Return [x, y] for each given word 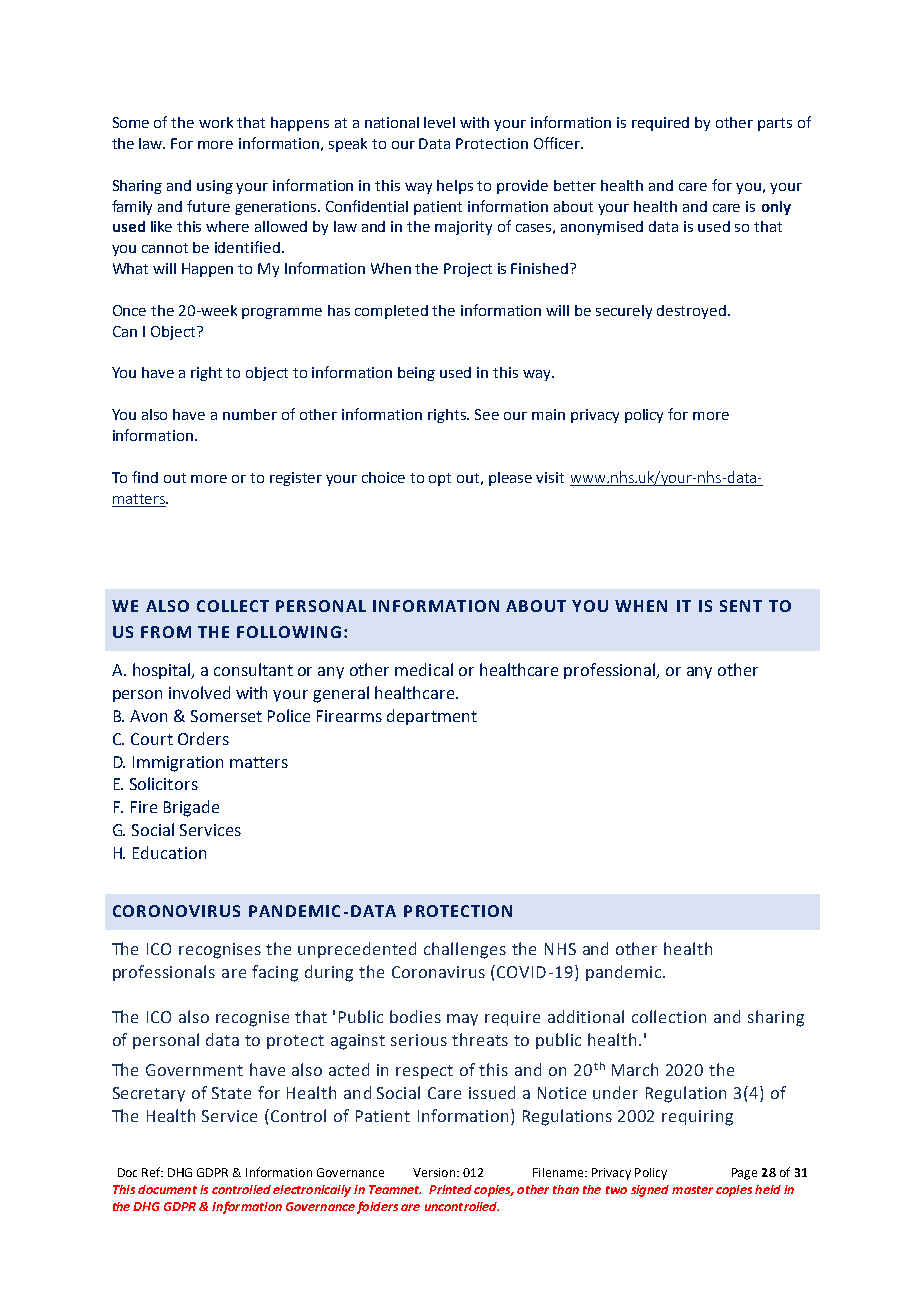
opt [440, 479]
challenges [465, 950]
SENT [741, 606]
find [145, 477]
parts [775, 124]
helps [455, 187]
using [215, 187]
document [167, 1189]
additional [586, 1016]
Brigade [191, 808]
